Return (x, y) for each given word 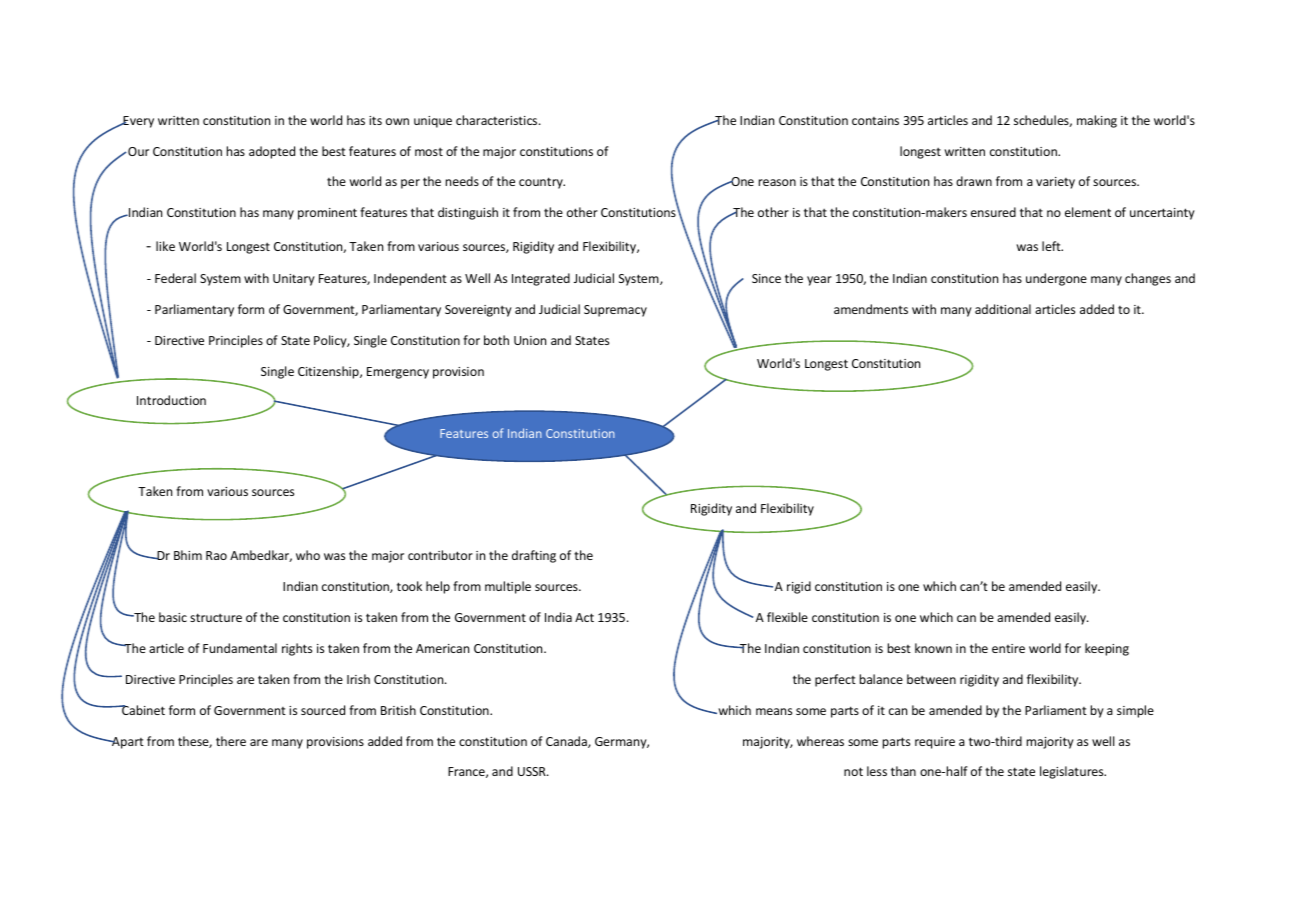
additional (1003, 309)
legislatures (1073, 772)
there (231, 741)
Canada (567, 742)
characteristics (498, 120)
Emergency (398, 373)
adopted (272, 152)
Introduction (171, 400)
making (1097, 121)
